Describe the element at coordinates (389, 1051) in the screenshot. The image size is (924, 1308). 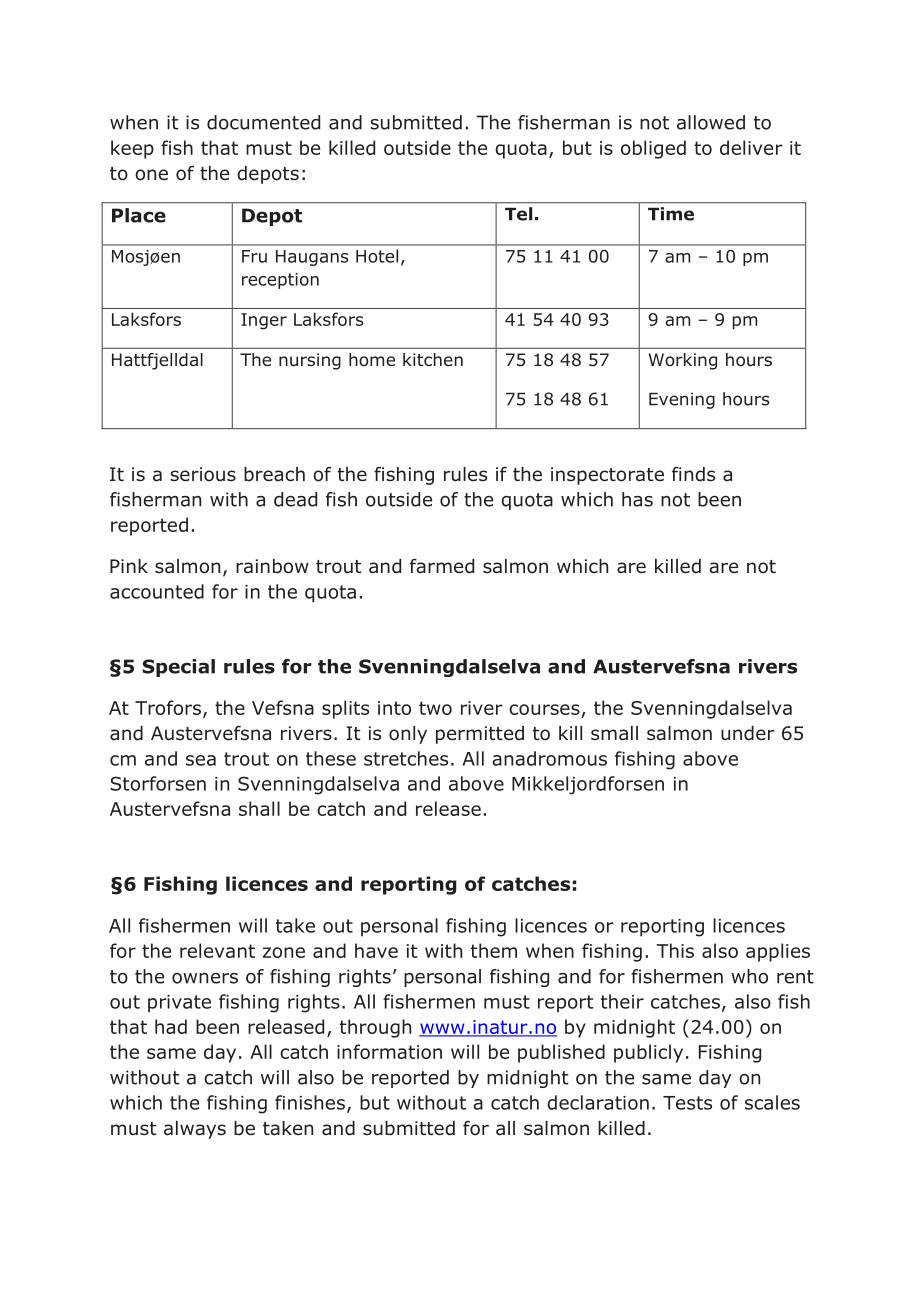
I see `information` at that location.
